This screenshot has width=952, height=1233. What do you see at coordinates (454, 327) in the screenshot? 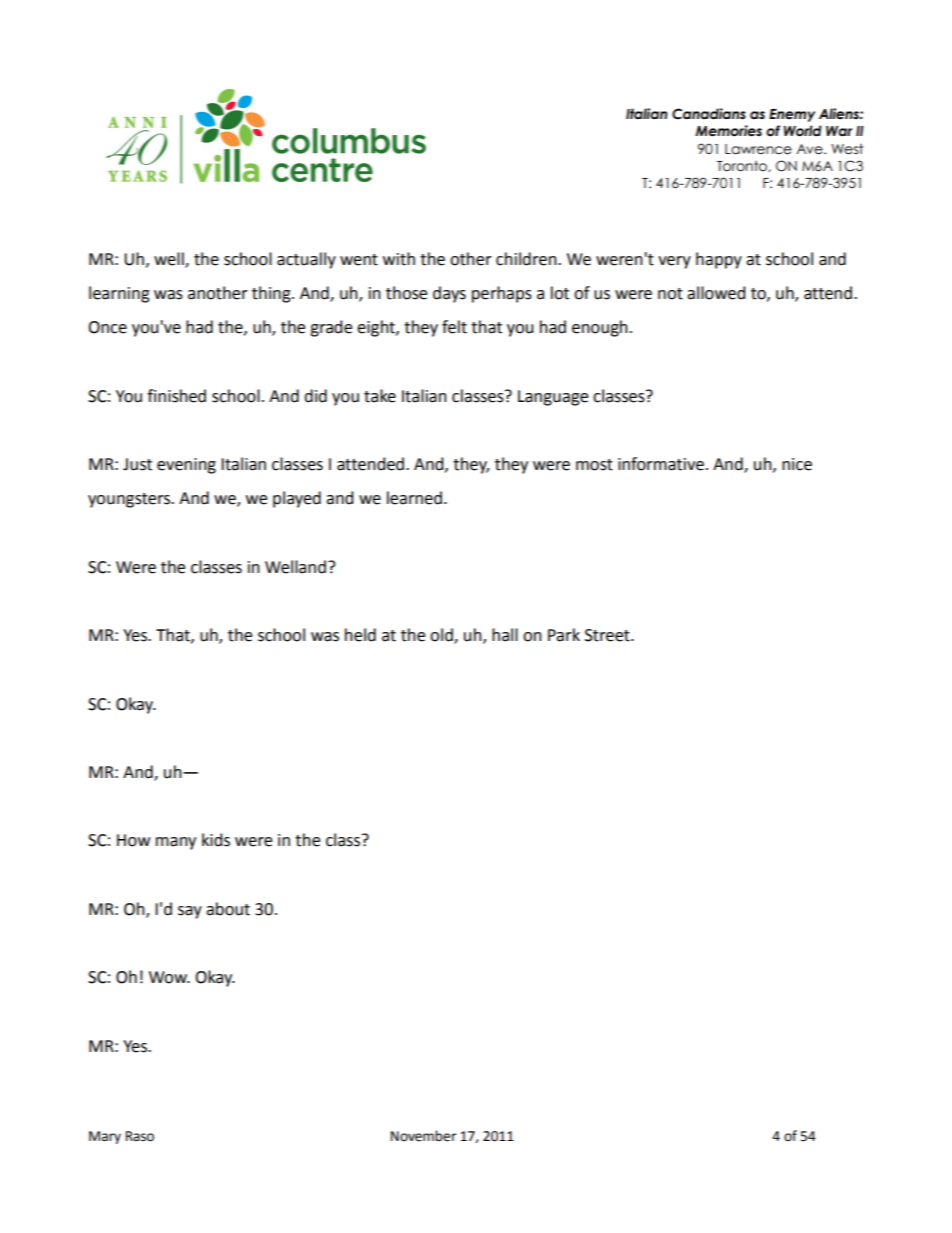
I see `felt` at bounding box center [454, 327].
